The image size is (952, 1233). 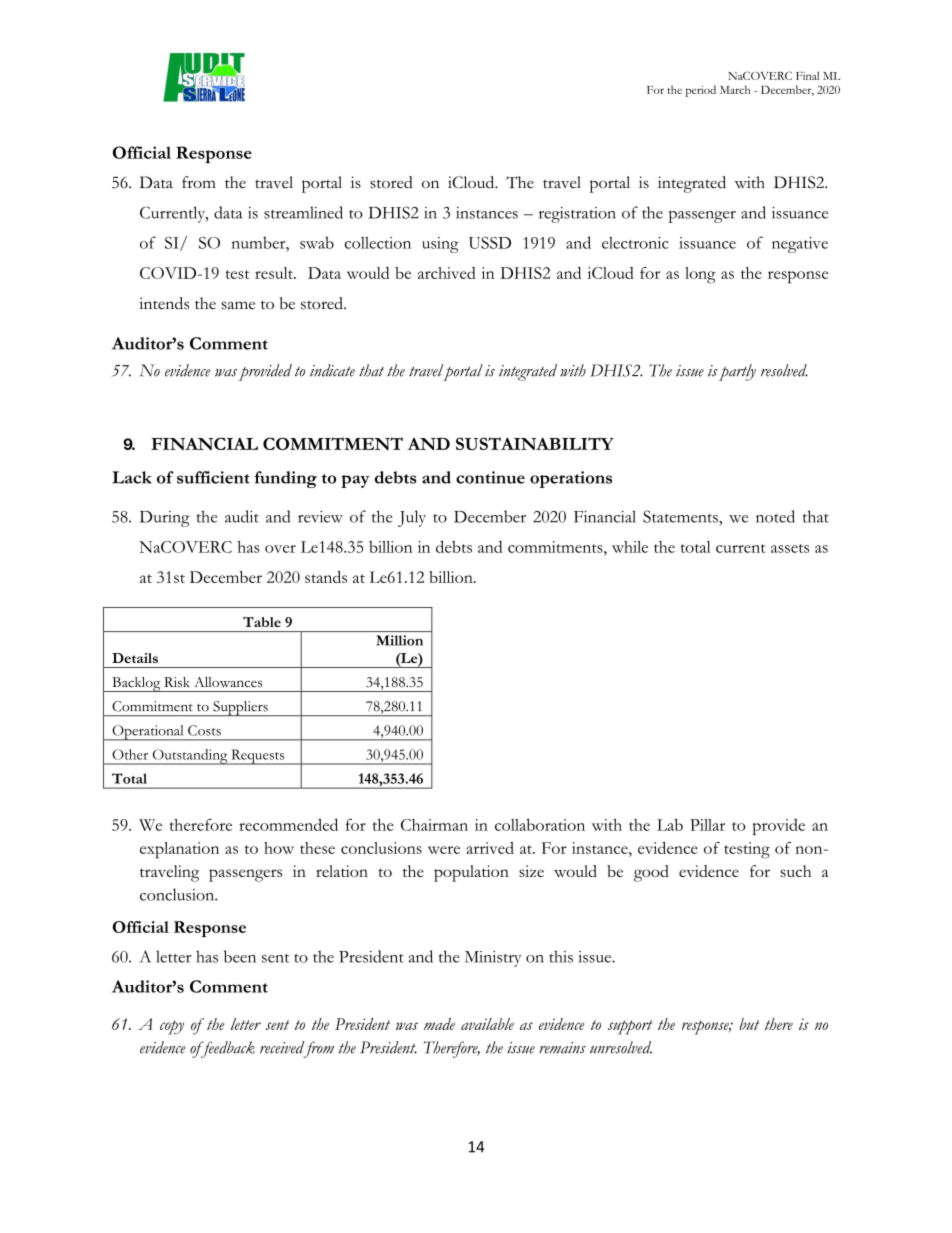 What do you see at coordinates (737, 372) in the image?
I see `partly` at bounding box center [737, 372].
